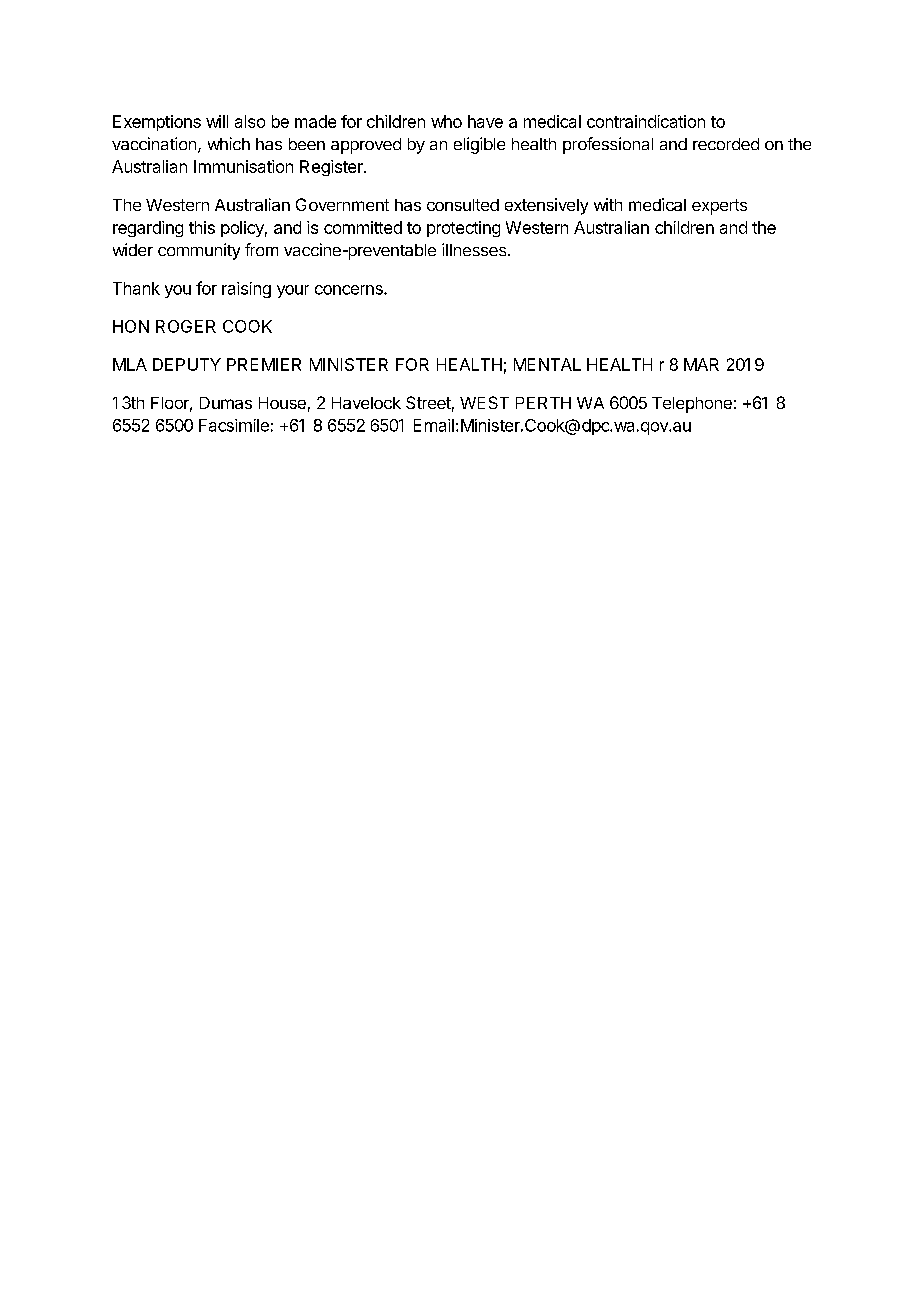 The height and width of the screenshot is (1308, 924). What do you see at coordinates (446, 121) in the screenshot?
I see `who` at bounding box center [446, 121].
